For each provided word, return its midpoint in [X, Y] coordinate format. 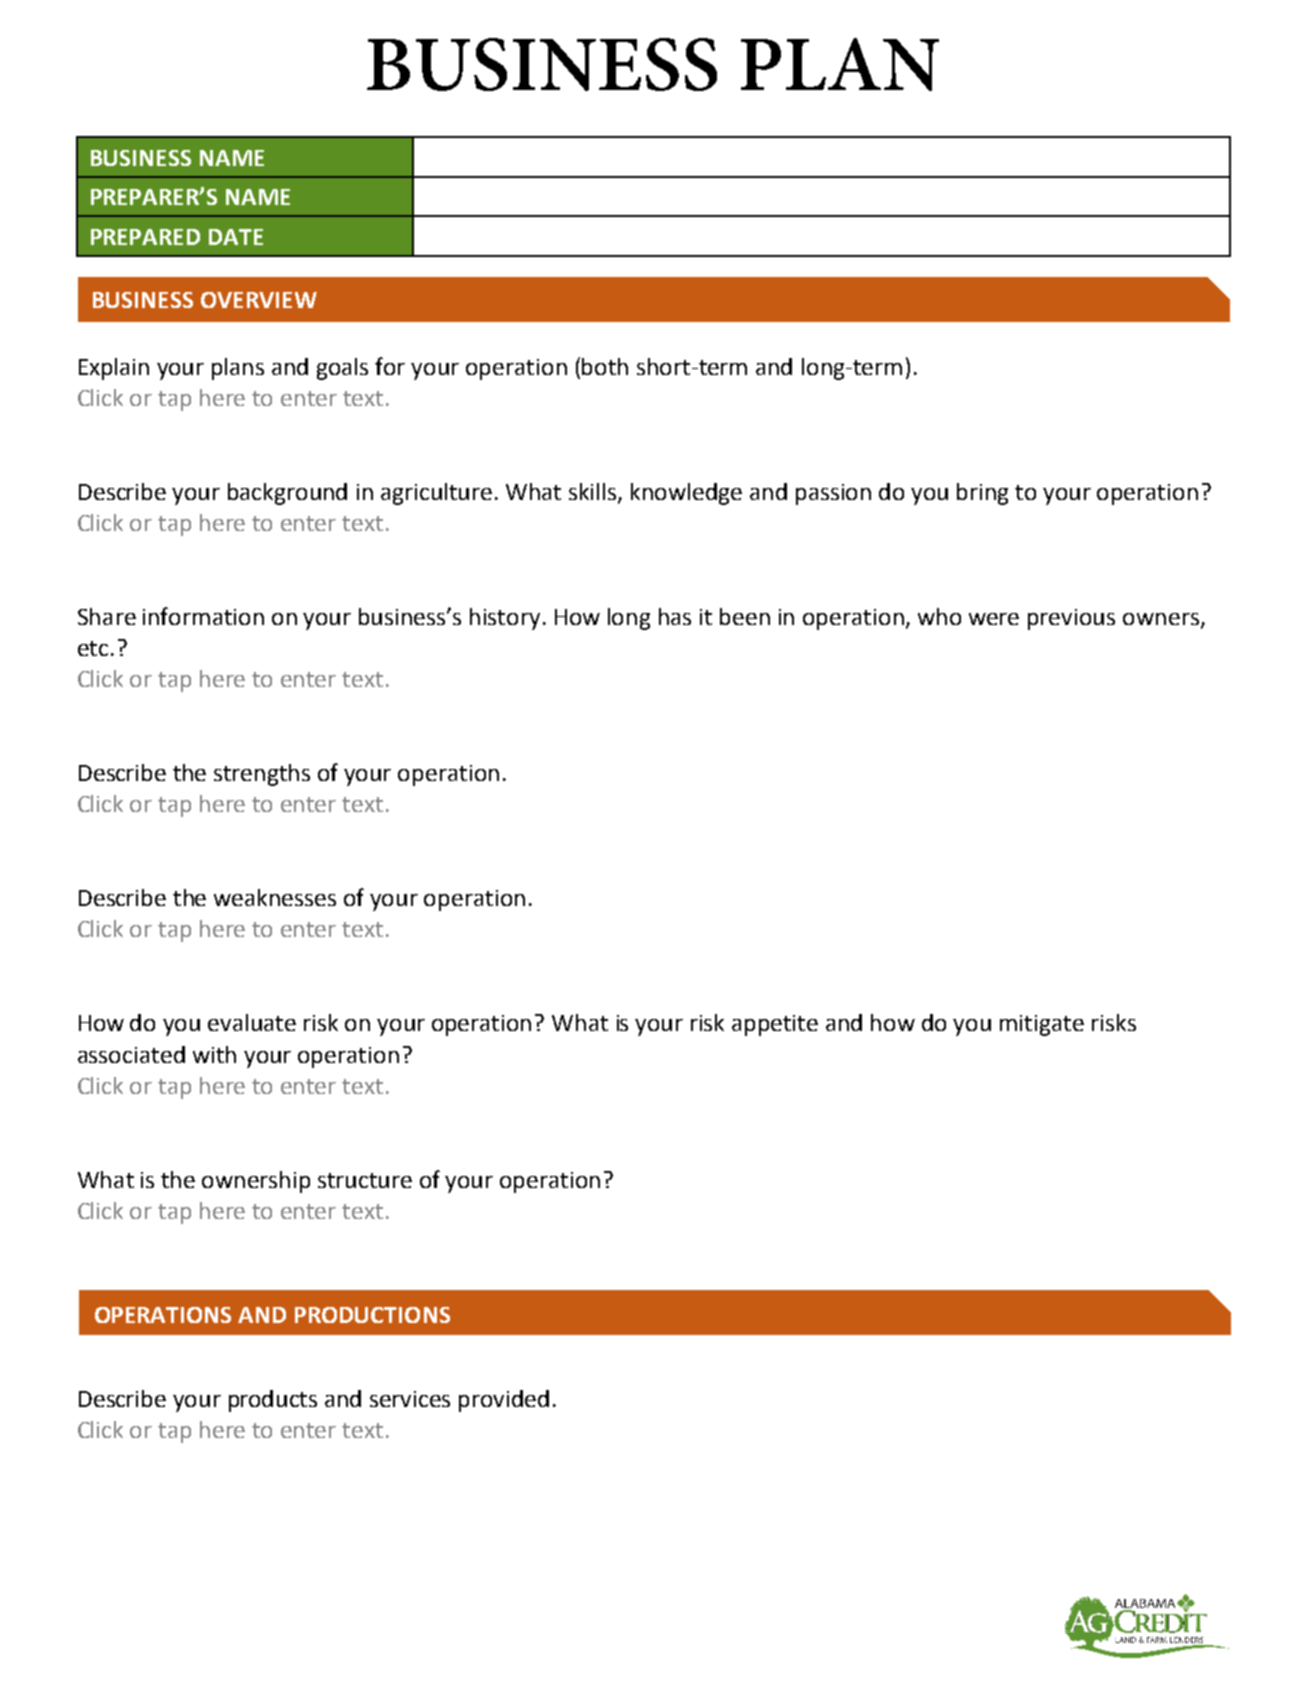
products [273, 1401]
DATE [236, 237]
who [939, 616]
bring [982, 494]
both [605, 366]
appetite [775, 1025]
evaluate [252, 1022]
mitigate [1042, 1025]
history [505, 619]
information [203, 616]
